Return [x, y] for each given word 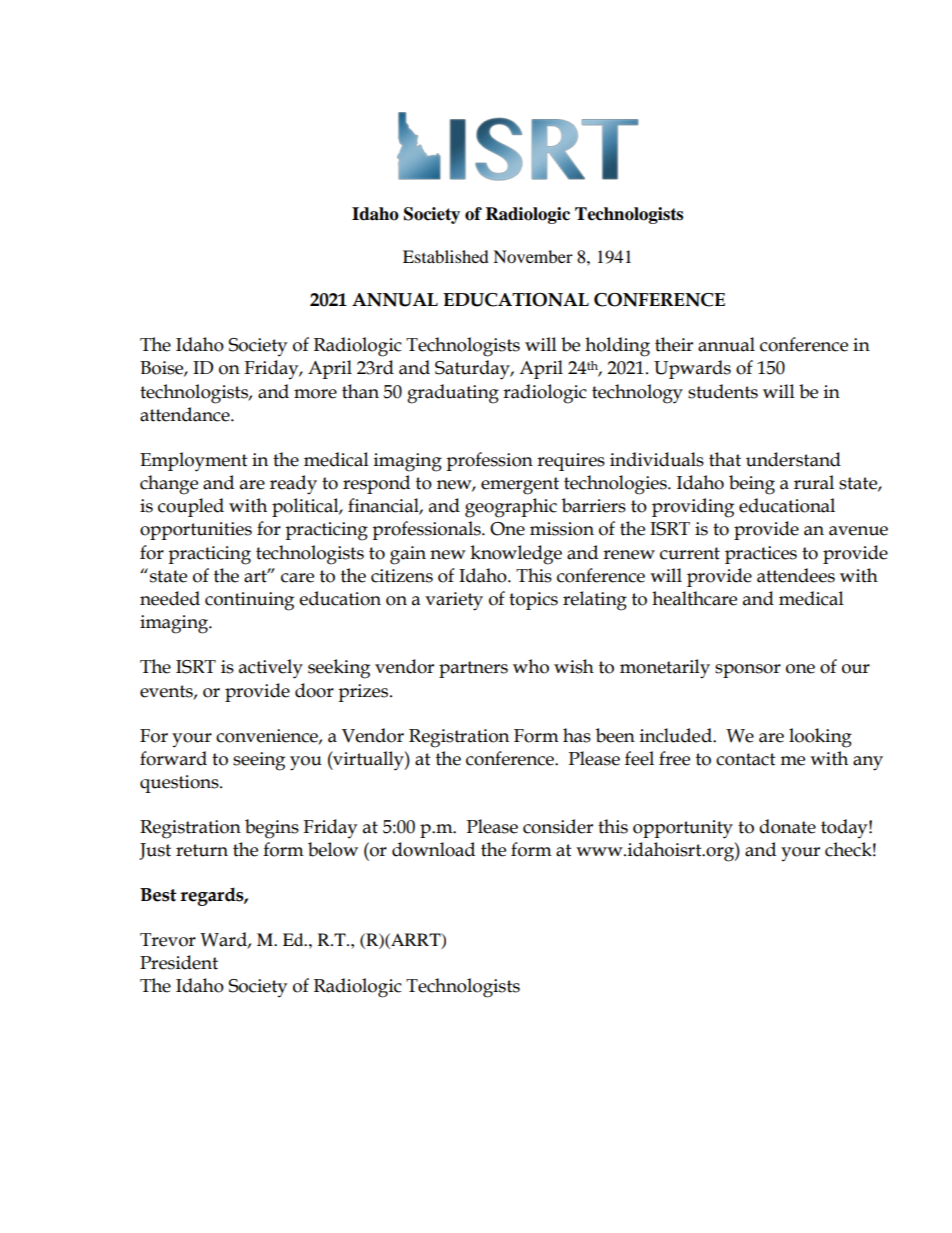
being [752, 485]
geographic [511, 508]
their [674, 344]
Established [446, 256]
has [577, 735]
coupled [191, 507]
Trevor [168, 940]
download [433, 849]
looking [820, 738]
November [533, 256]
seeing [259, 761]
